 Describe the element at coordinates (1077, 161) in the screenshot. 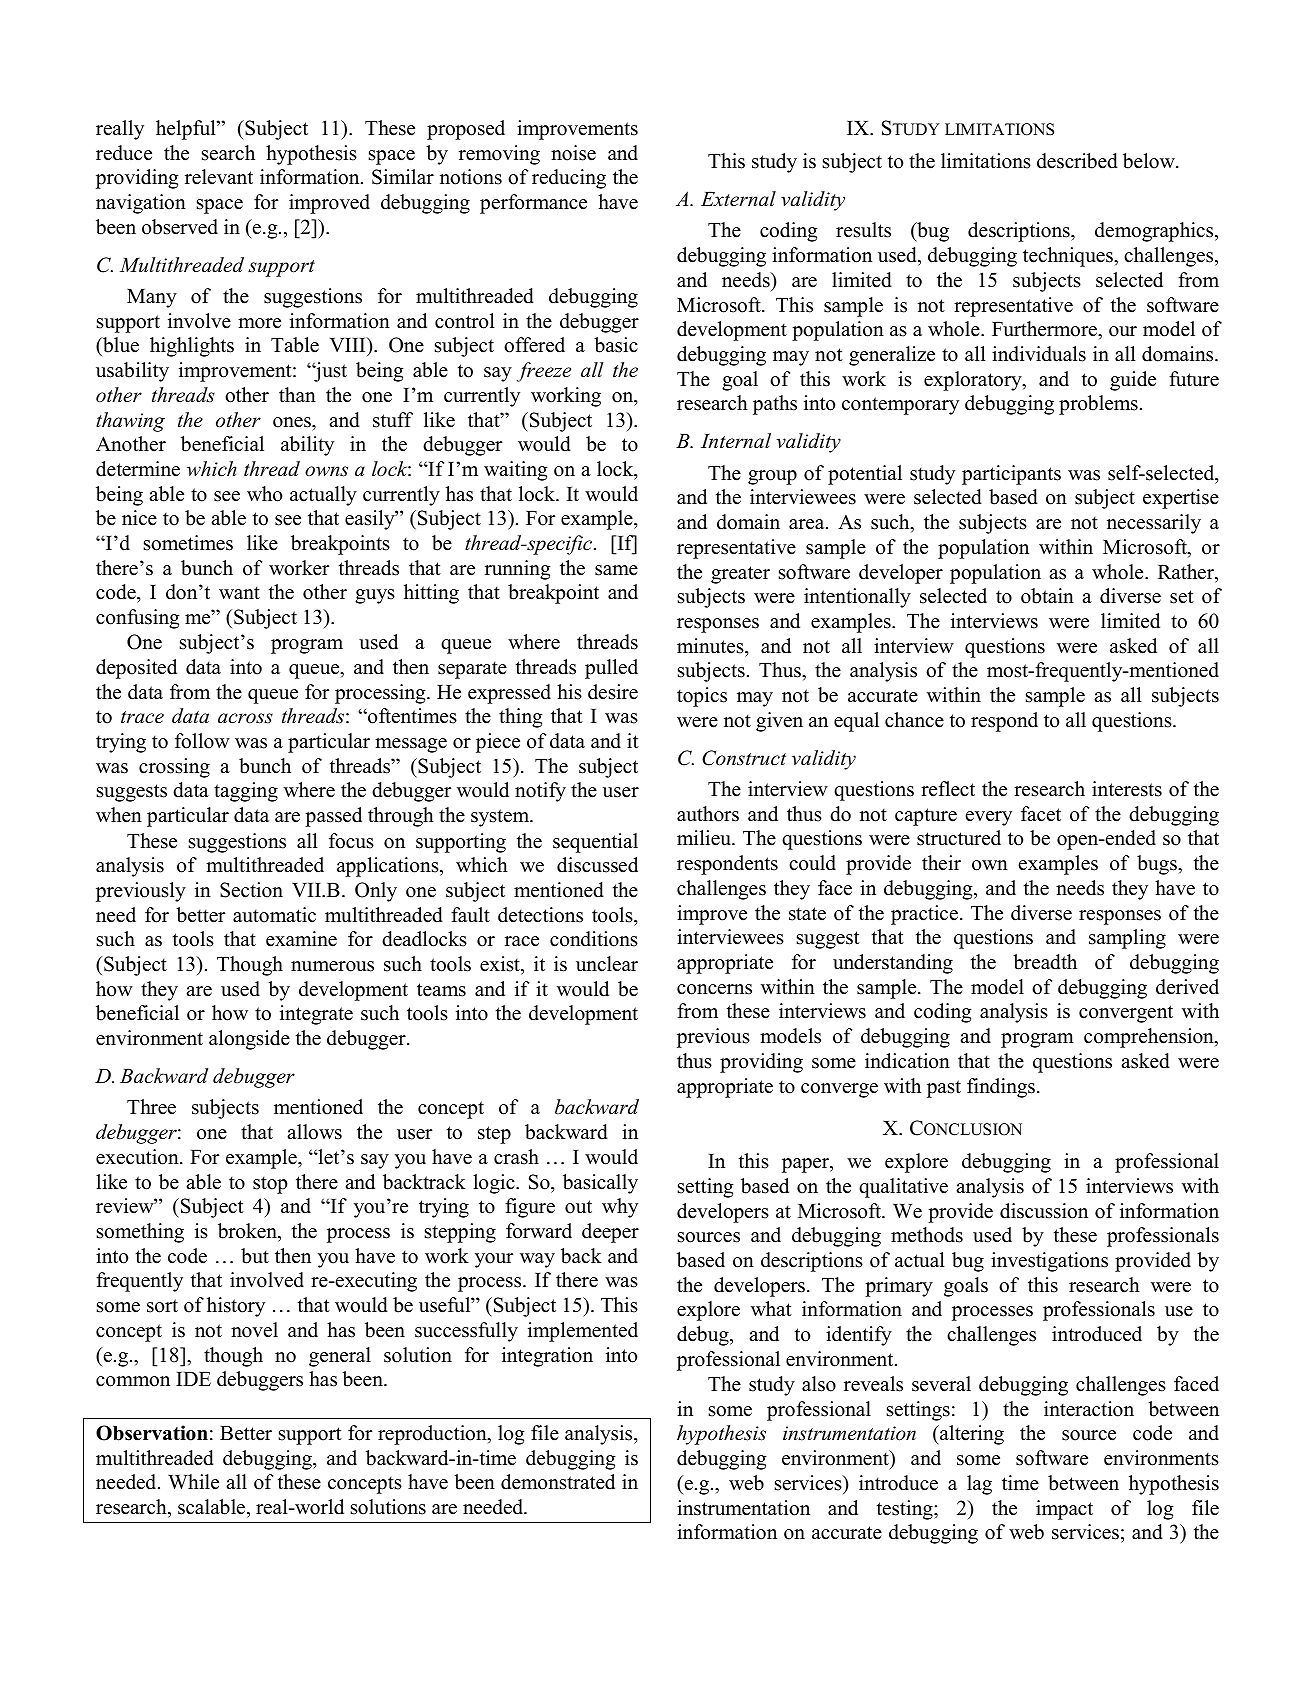

I see `described` at that location.
